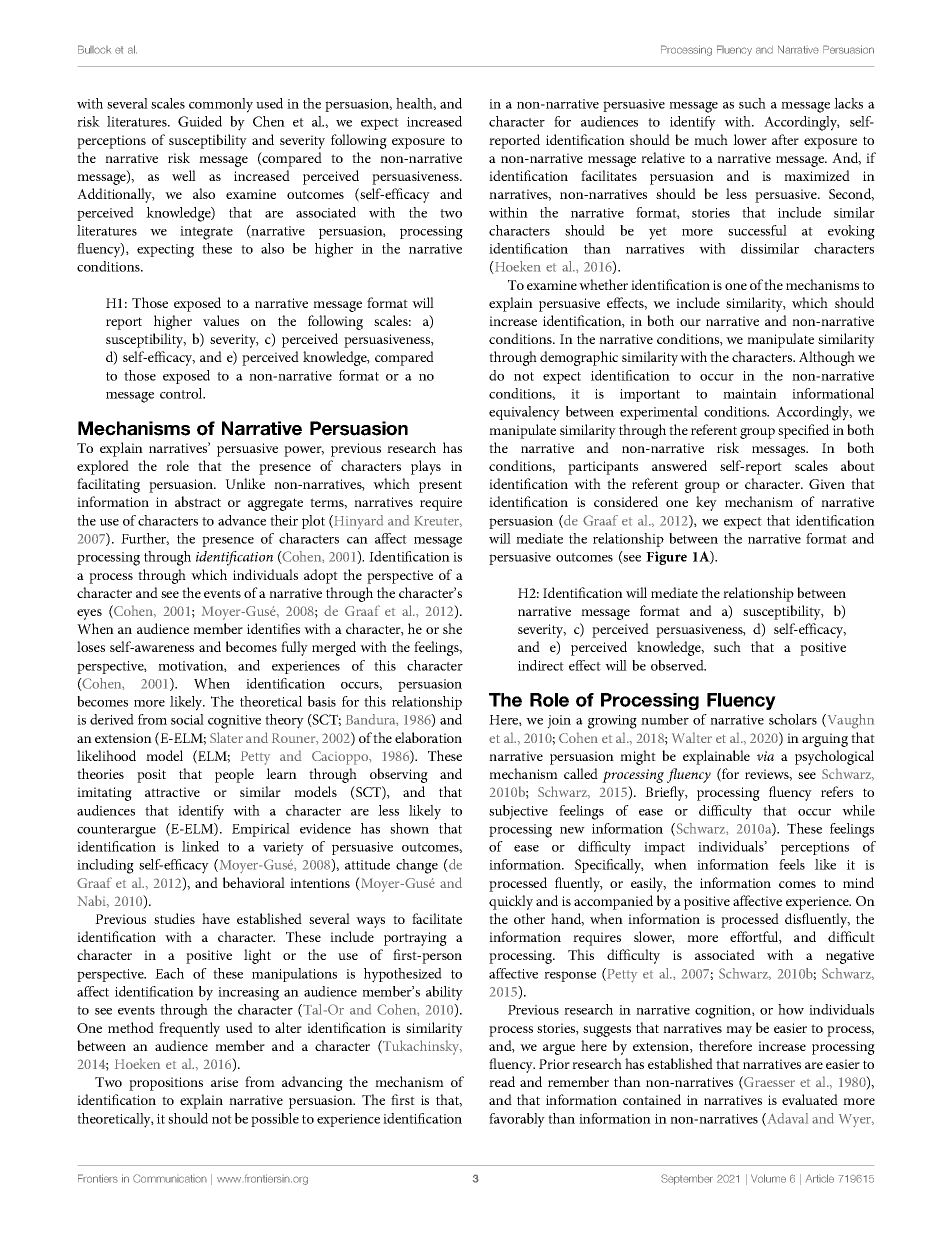  Describe the element at coordinates (187, 719) in the screenshot. I see `social` at that location.
